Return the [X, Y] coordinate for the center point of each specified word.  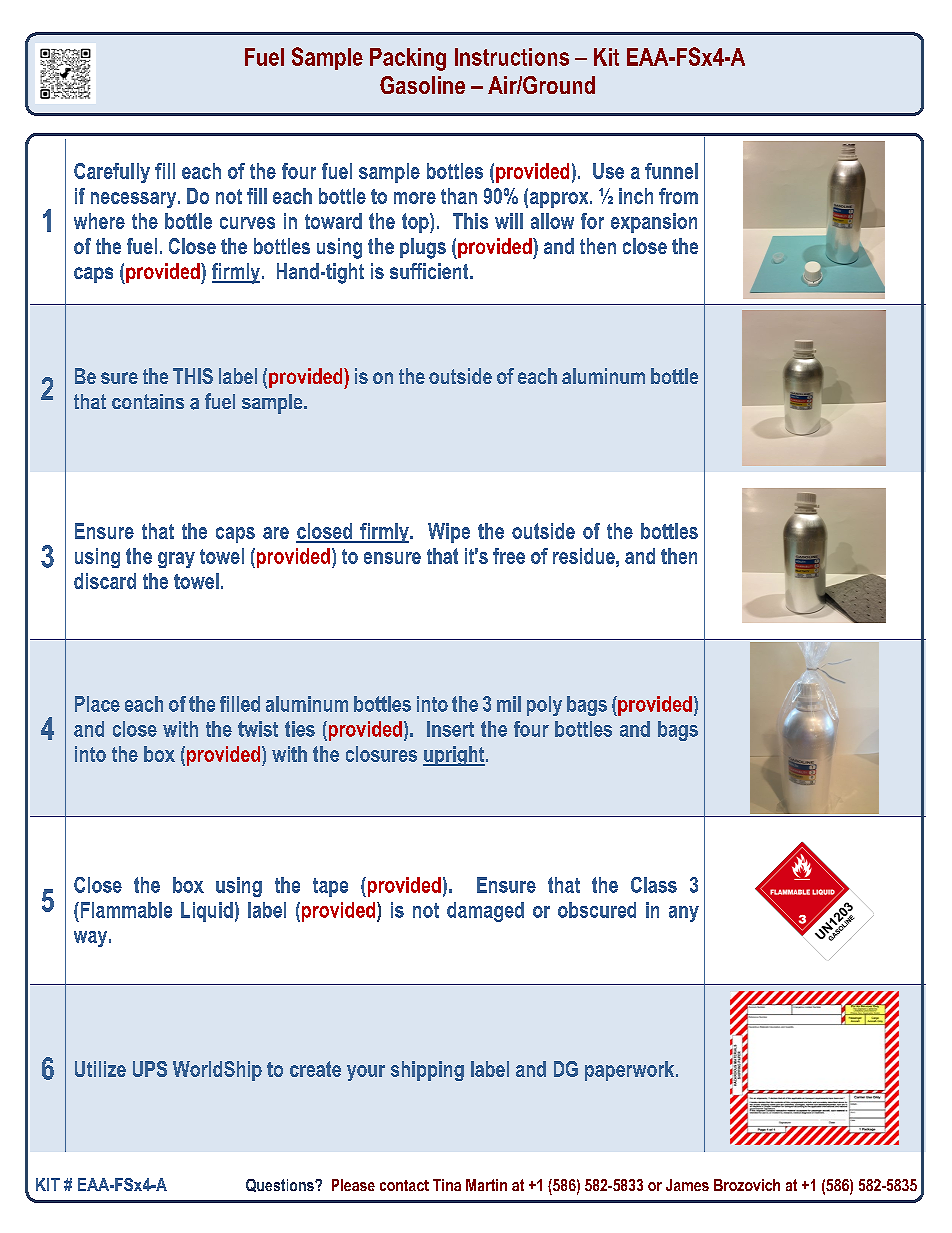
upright [455, 756]
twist [258, 729]
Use [608, 171]
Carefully [112, 173]
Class [654, 885]
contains [148, 401]
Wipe [449, 533]
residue [585, 556]
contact [404, 1185]
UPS [150, 1069]
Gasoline [422, 85]
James [687, 1185]
